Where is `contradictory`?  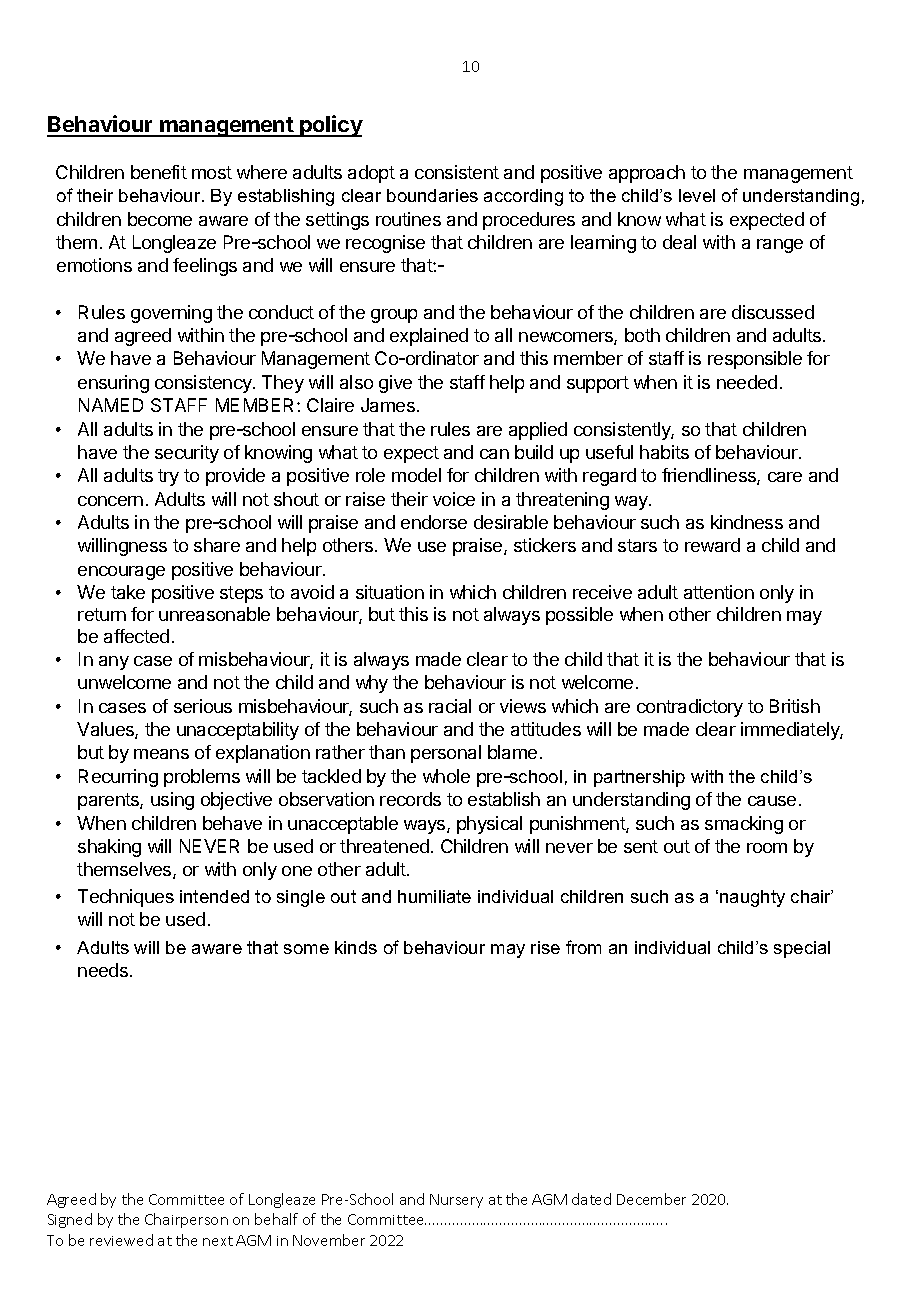
contradictory is located at coordinates (690, 708).
